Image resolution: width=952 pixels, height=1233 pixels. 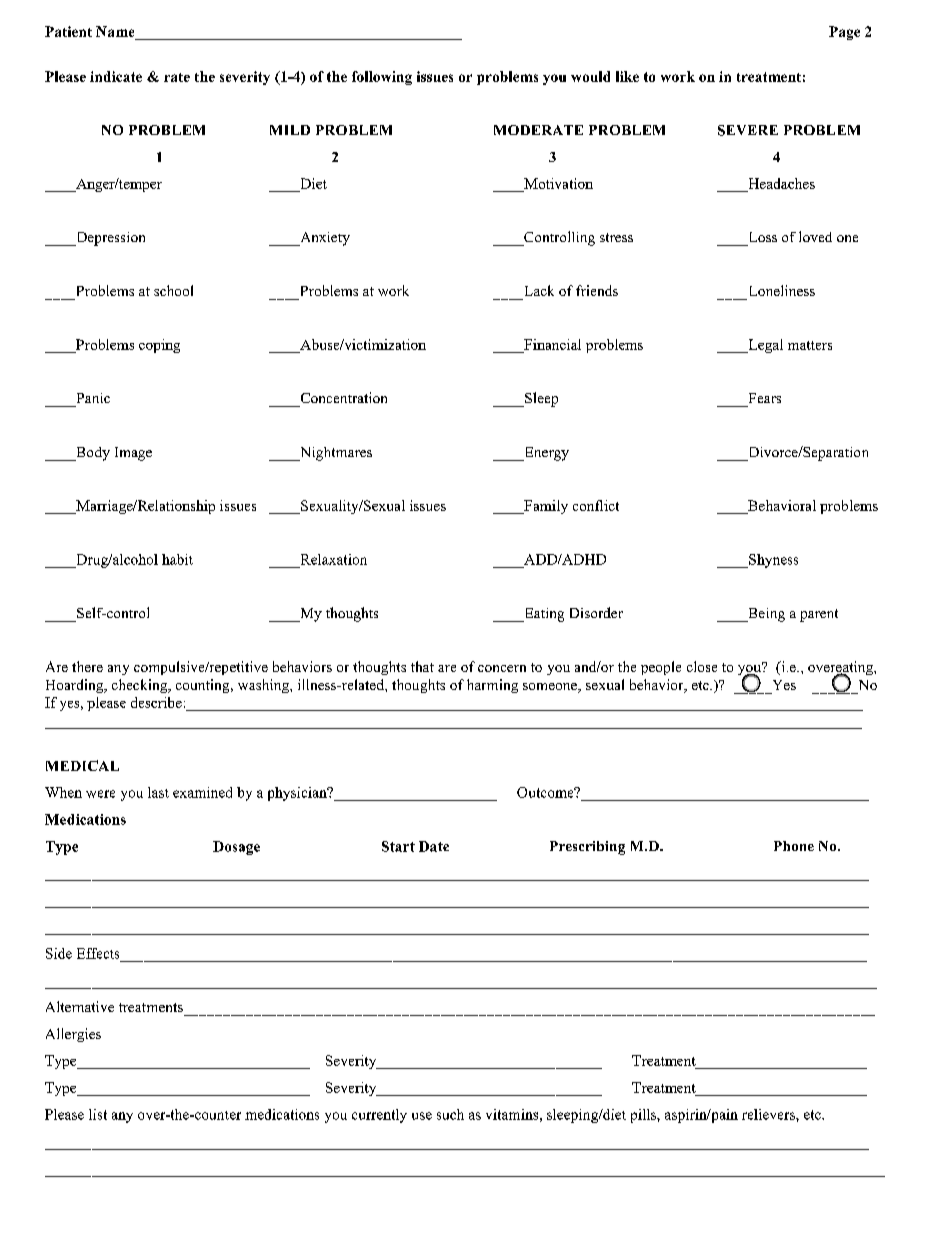 I want to click on parent, so click(x=819, y=615).
